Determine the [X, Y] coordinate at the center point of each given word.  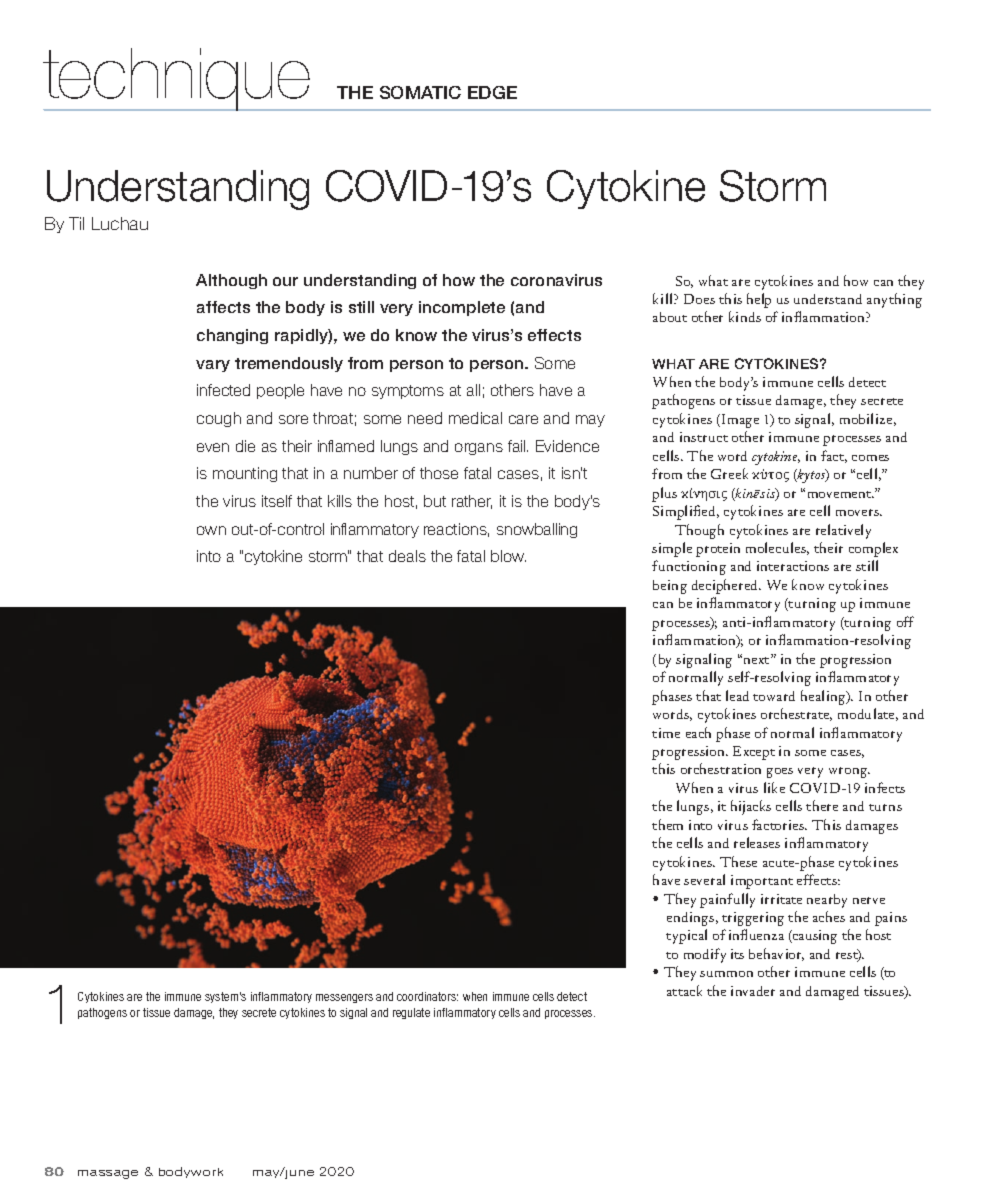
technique [178, 79]
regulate [411, 1013]
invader [753, 991]
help [759, 300]
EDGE [492, 92]
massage [108, 1174]
